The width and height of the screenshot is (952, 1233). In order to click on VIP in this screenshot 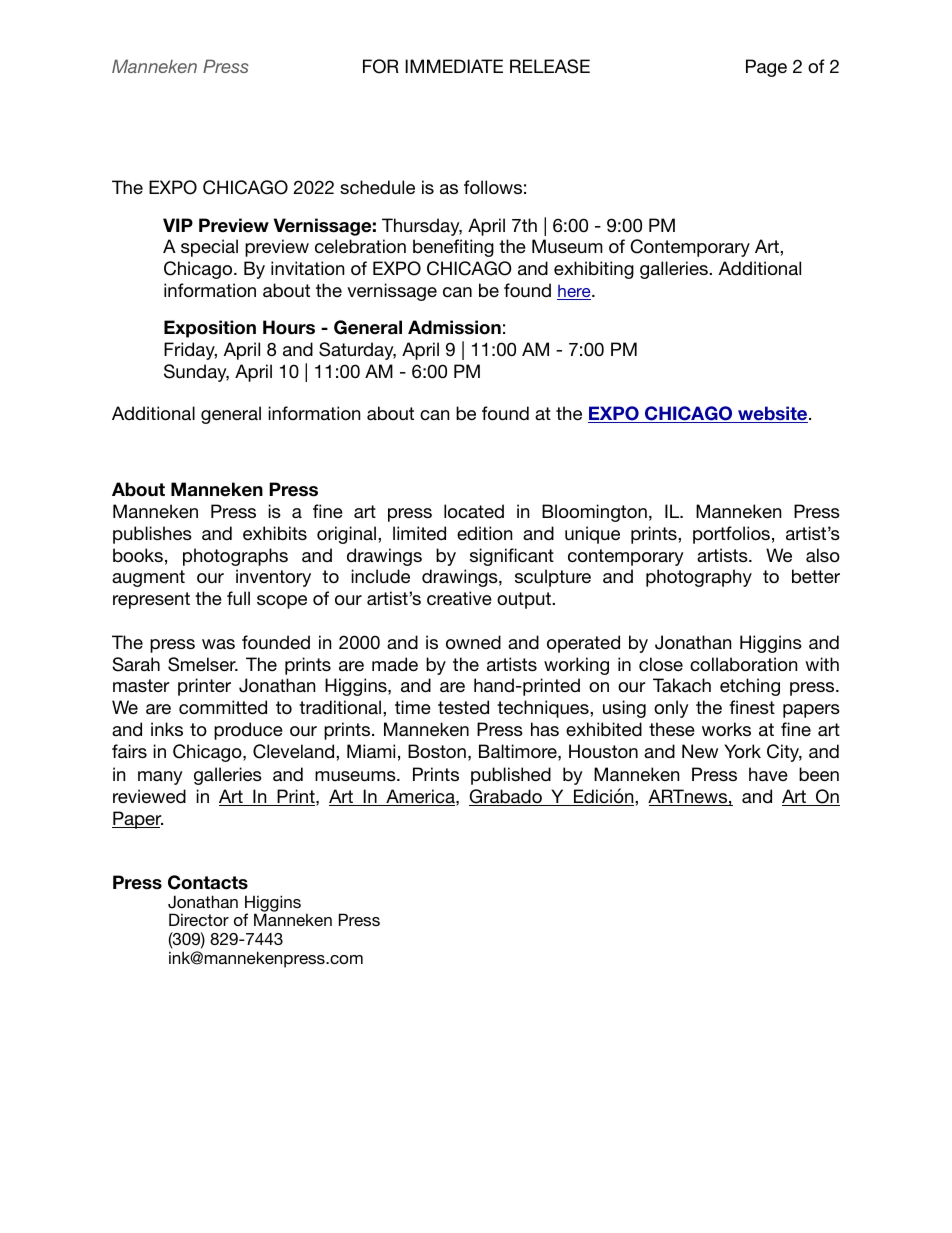, I will do `click(178, 225)`.
